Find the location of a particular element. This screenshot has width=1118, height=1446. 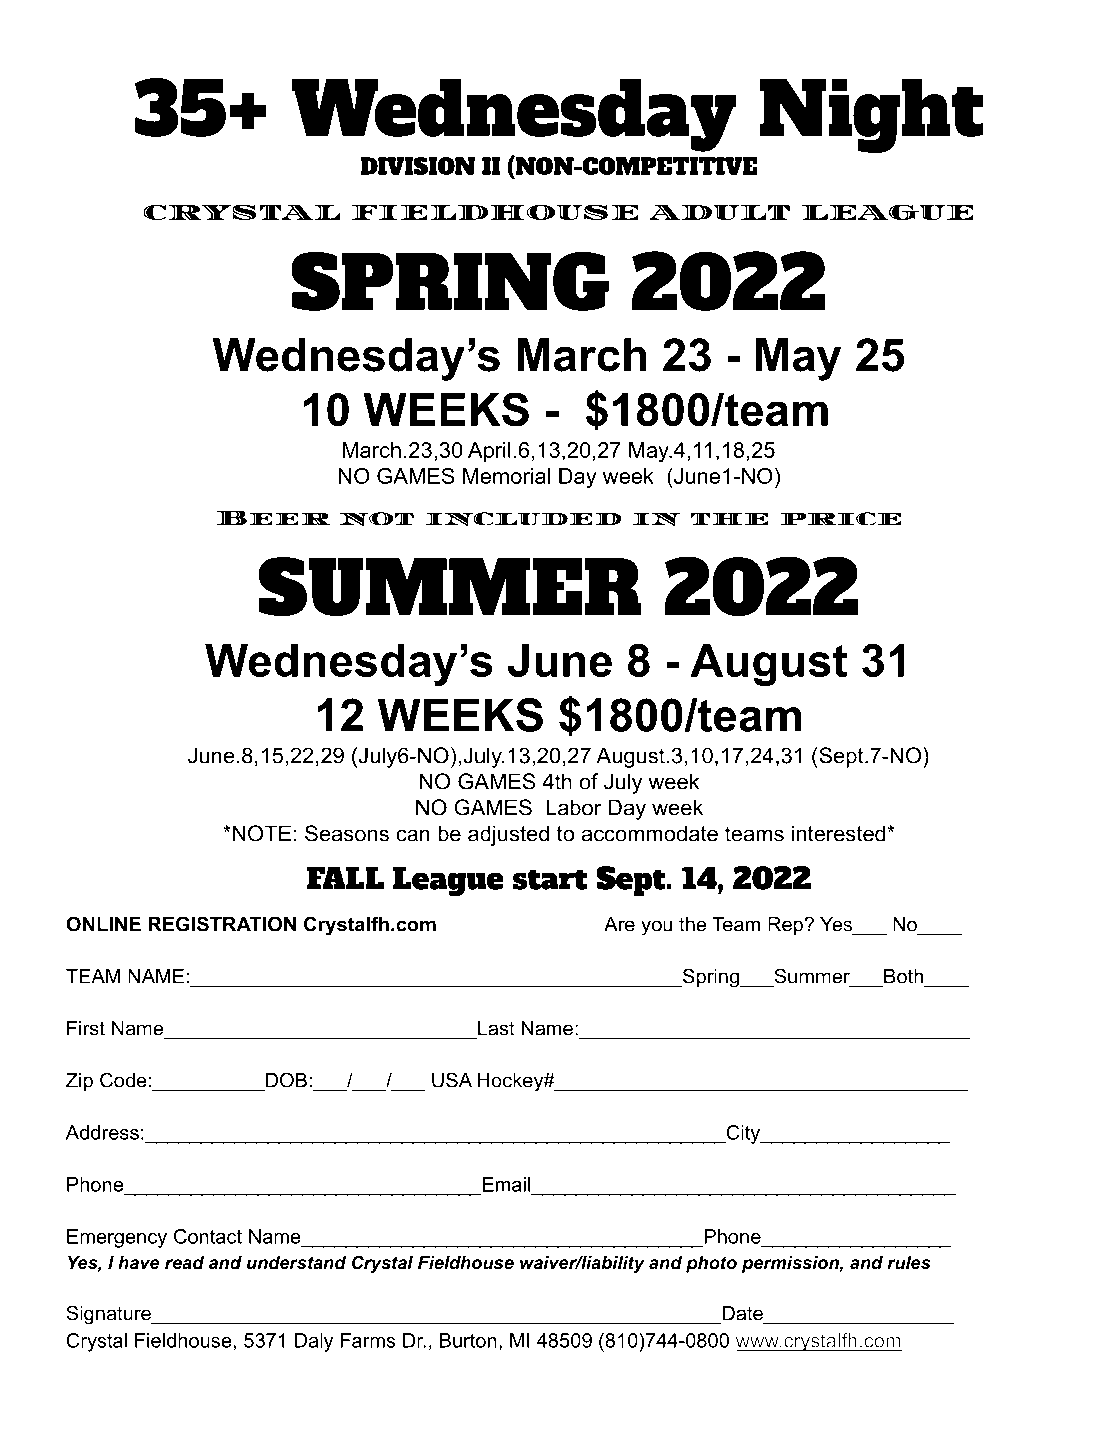

NOTE is located at coordinates (260, 833).
